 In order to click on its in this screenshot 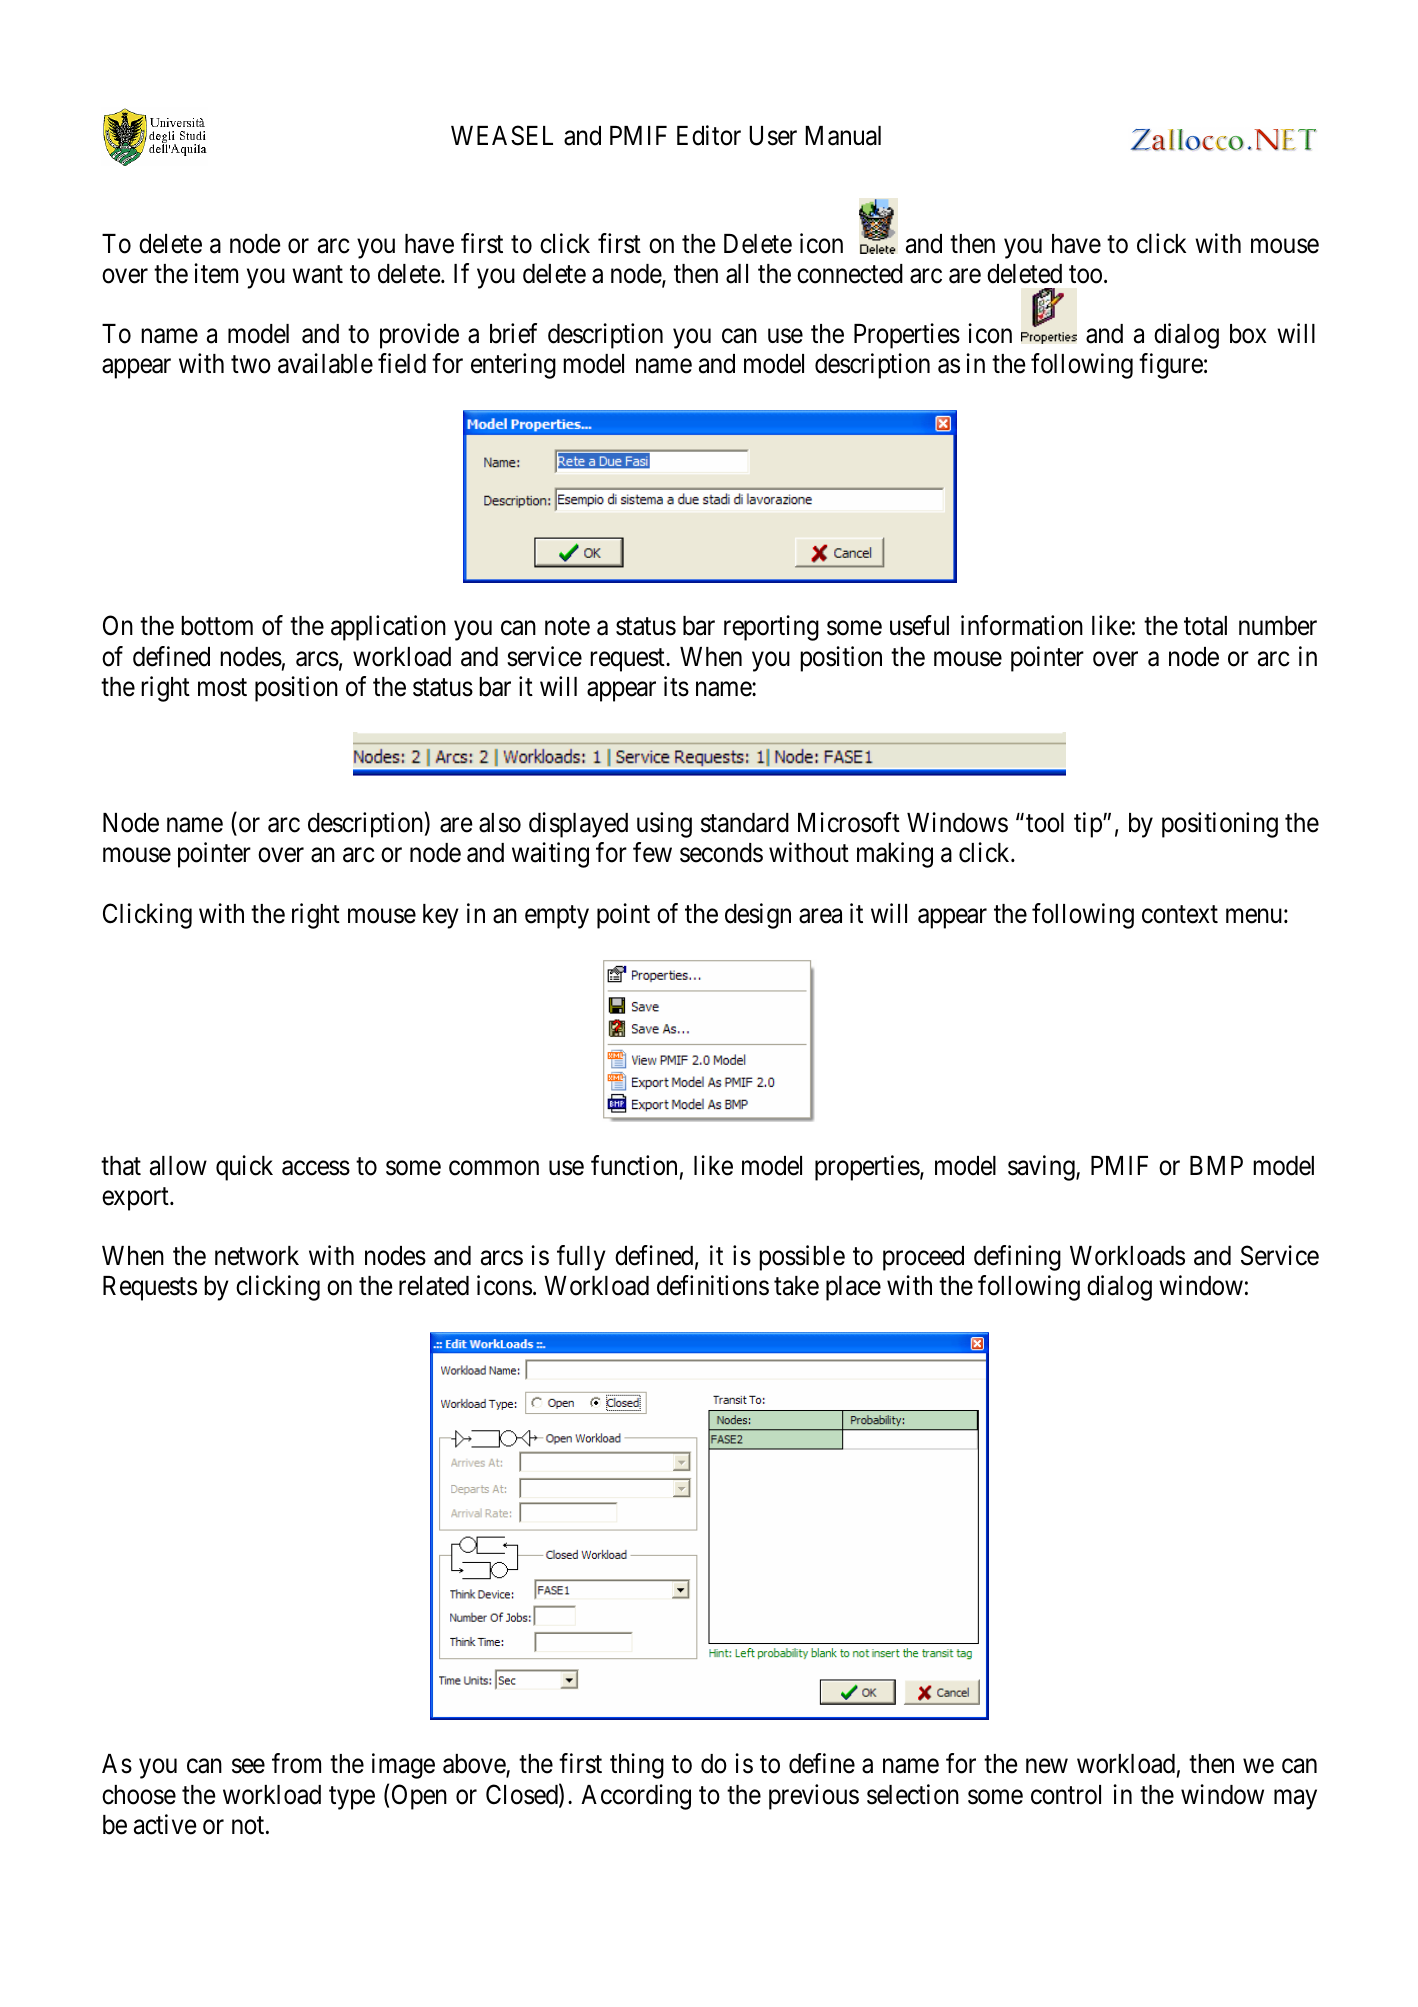, I will do `click(676, 686)`.
